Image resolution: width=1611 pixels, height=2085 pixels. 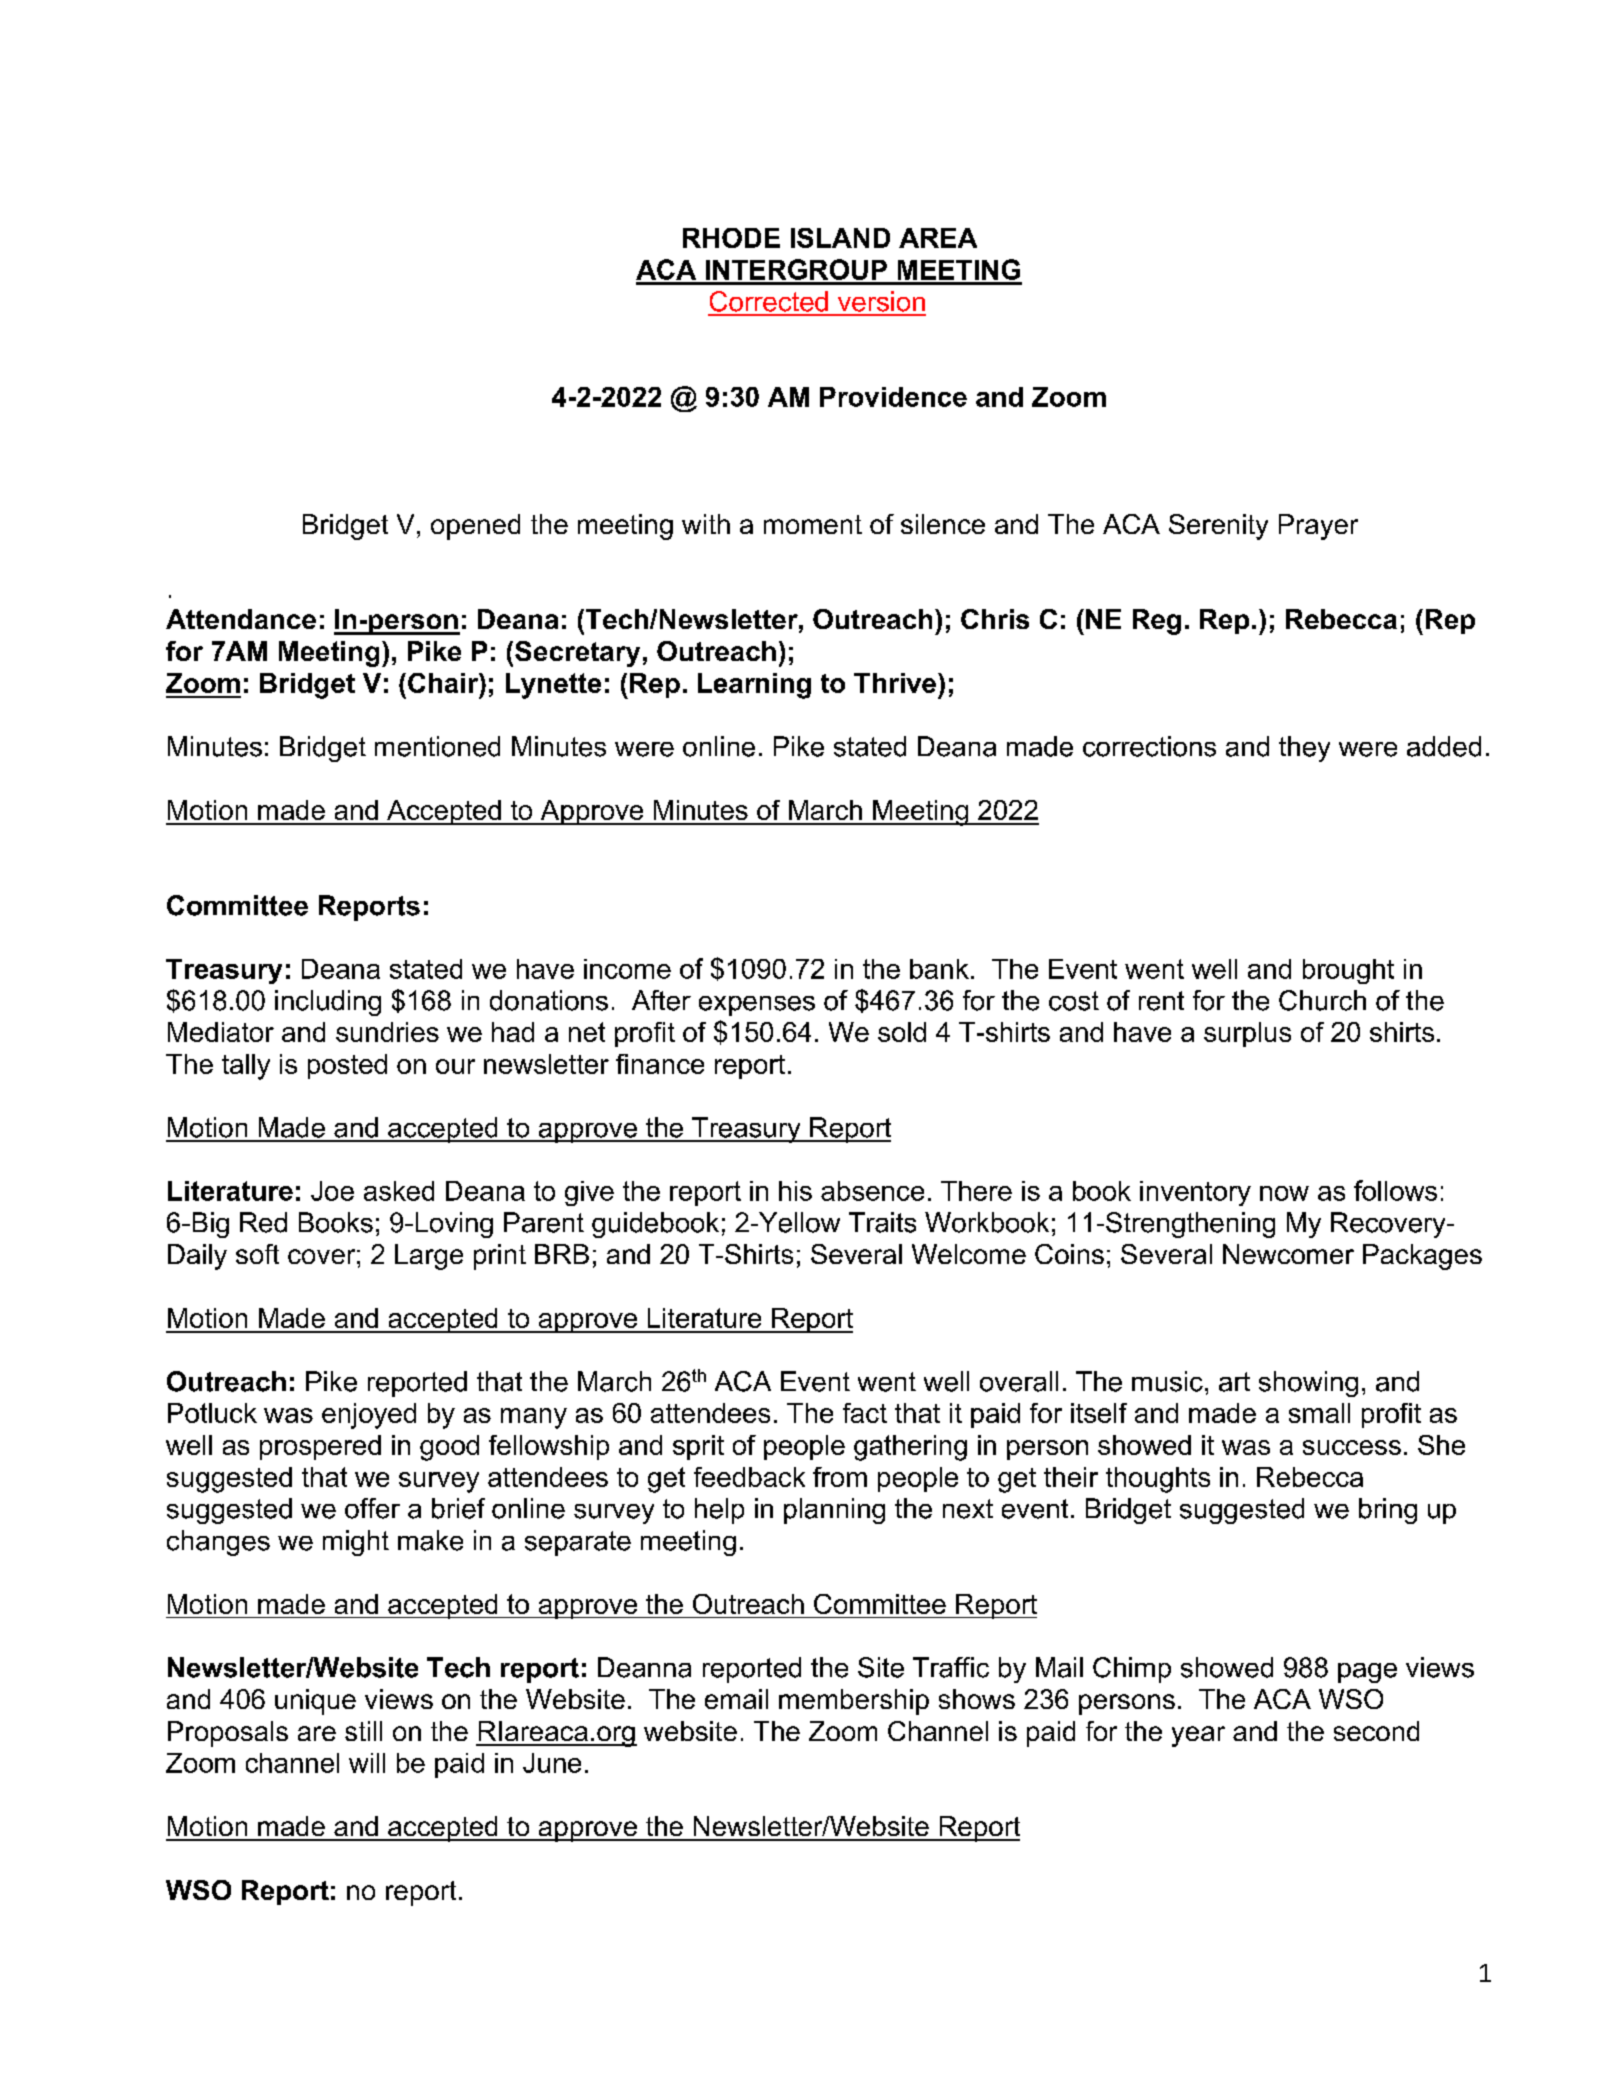 What do you see at coordinates (731, 238) in the screenshot?
I see `RHODE` at bounding box center [731, 238].
